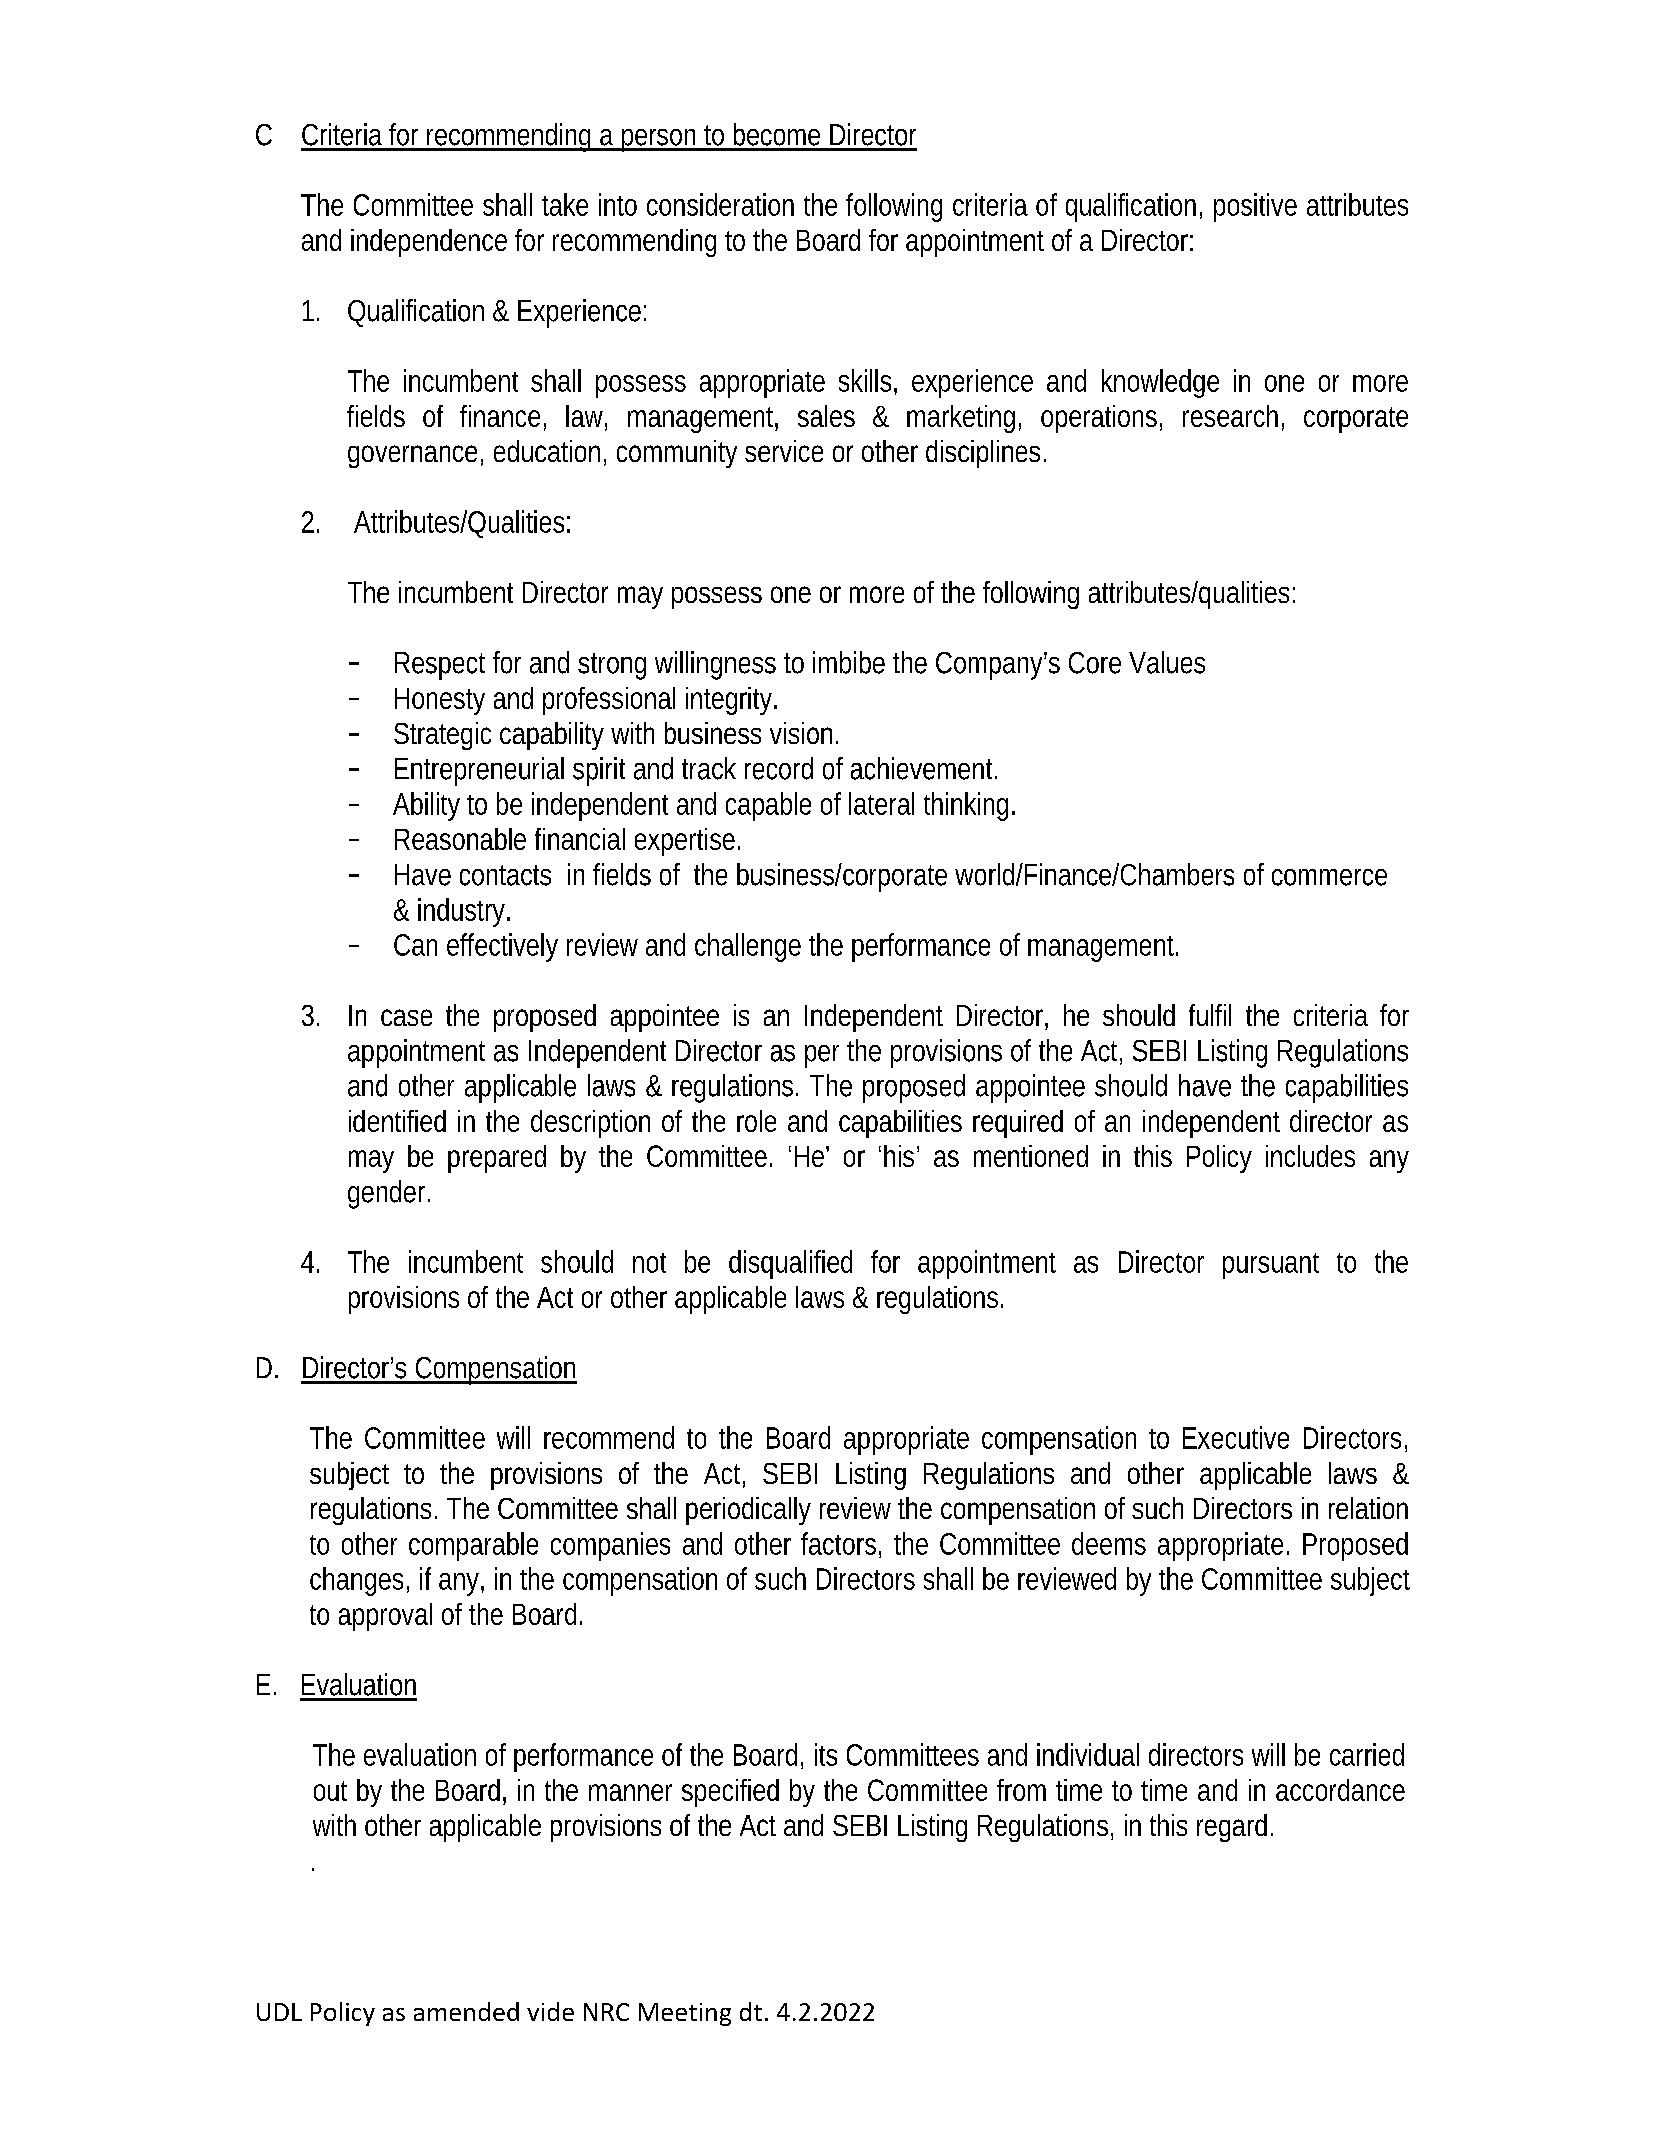  Describe the element at coordinates (685, 2014) in the page. I see `Meeting` at that location.
